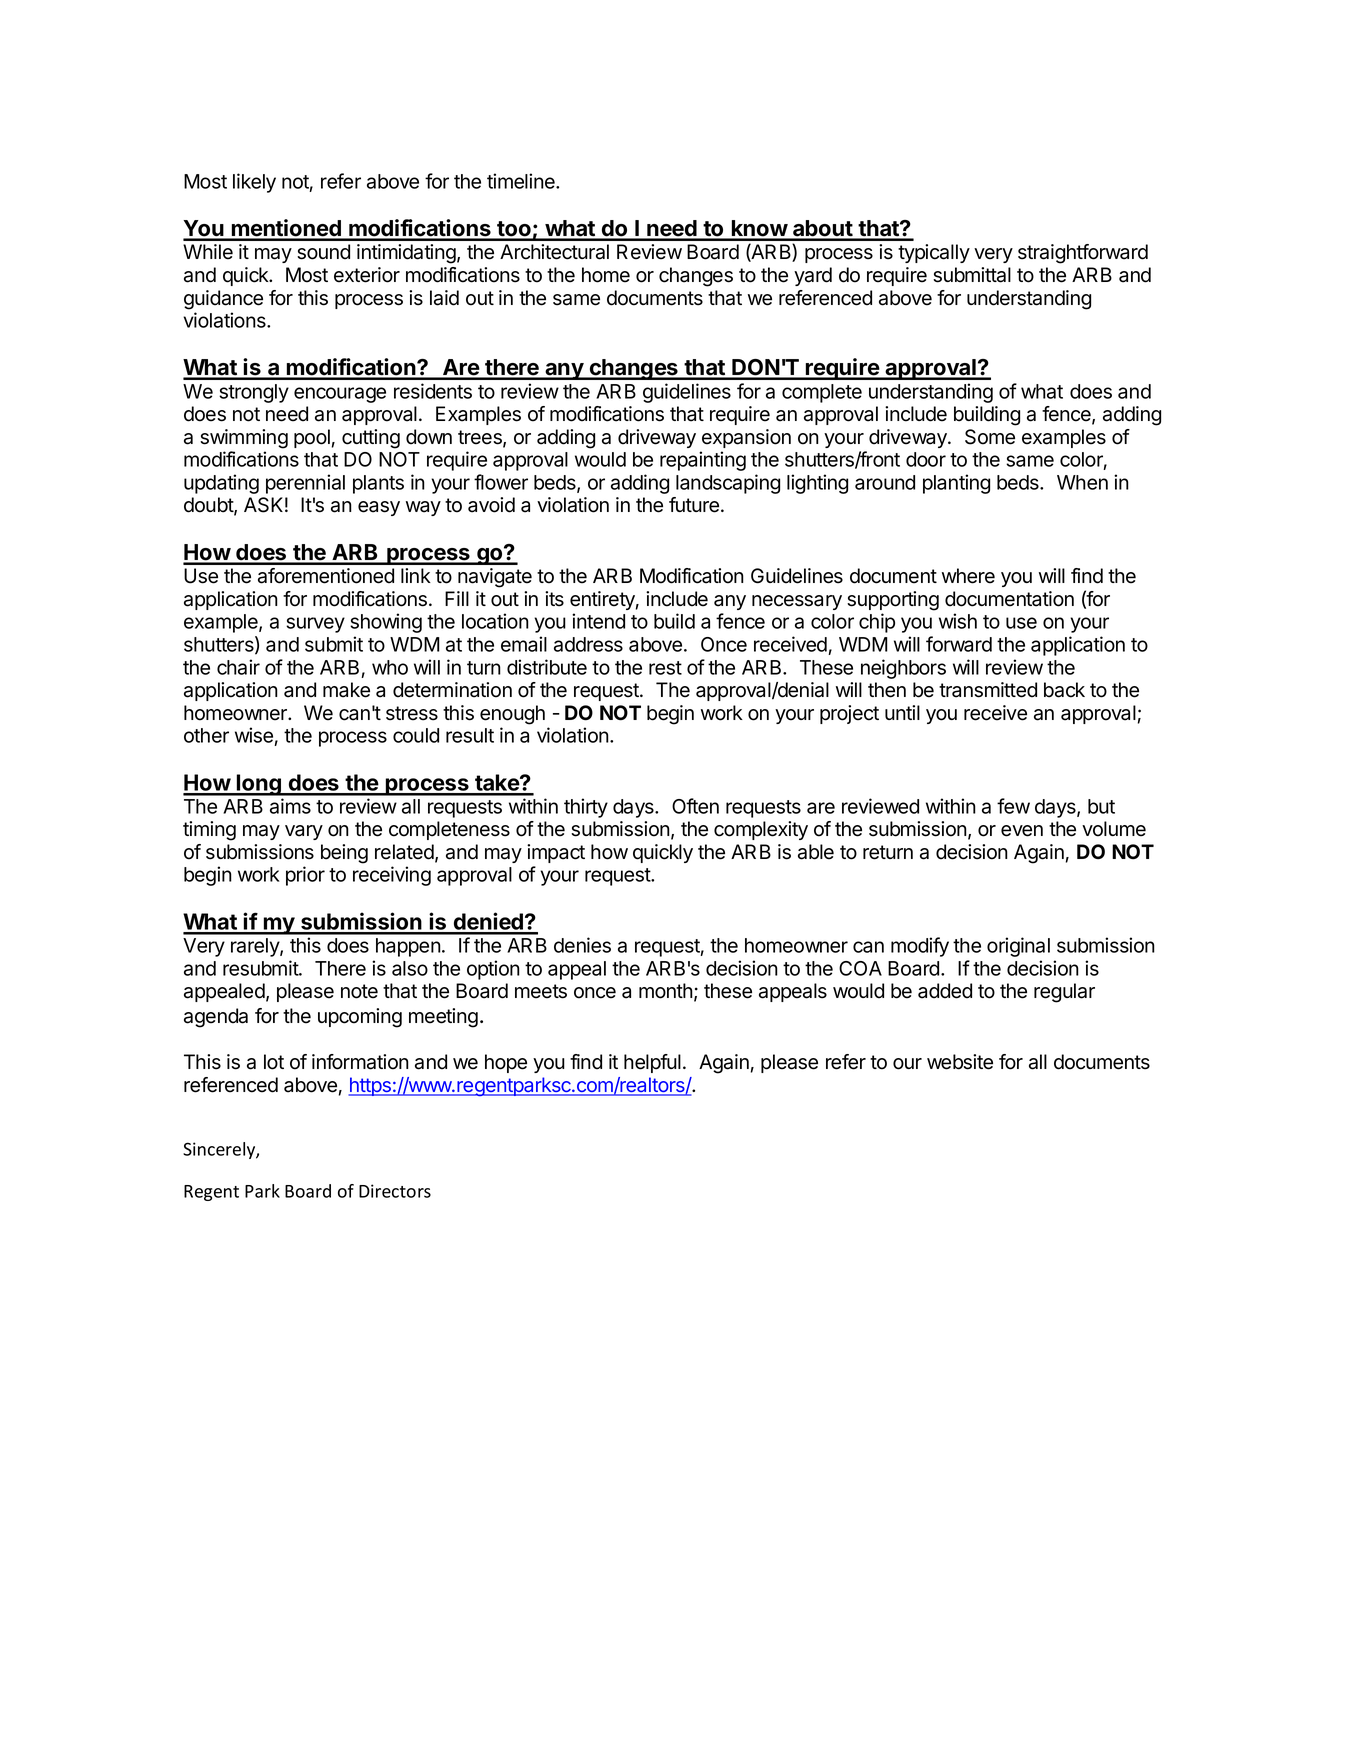 This image has height=1743, width=1347. Describe the element at coordinates (395, 1191) in the image. I see `Directors` at that location.
